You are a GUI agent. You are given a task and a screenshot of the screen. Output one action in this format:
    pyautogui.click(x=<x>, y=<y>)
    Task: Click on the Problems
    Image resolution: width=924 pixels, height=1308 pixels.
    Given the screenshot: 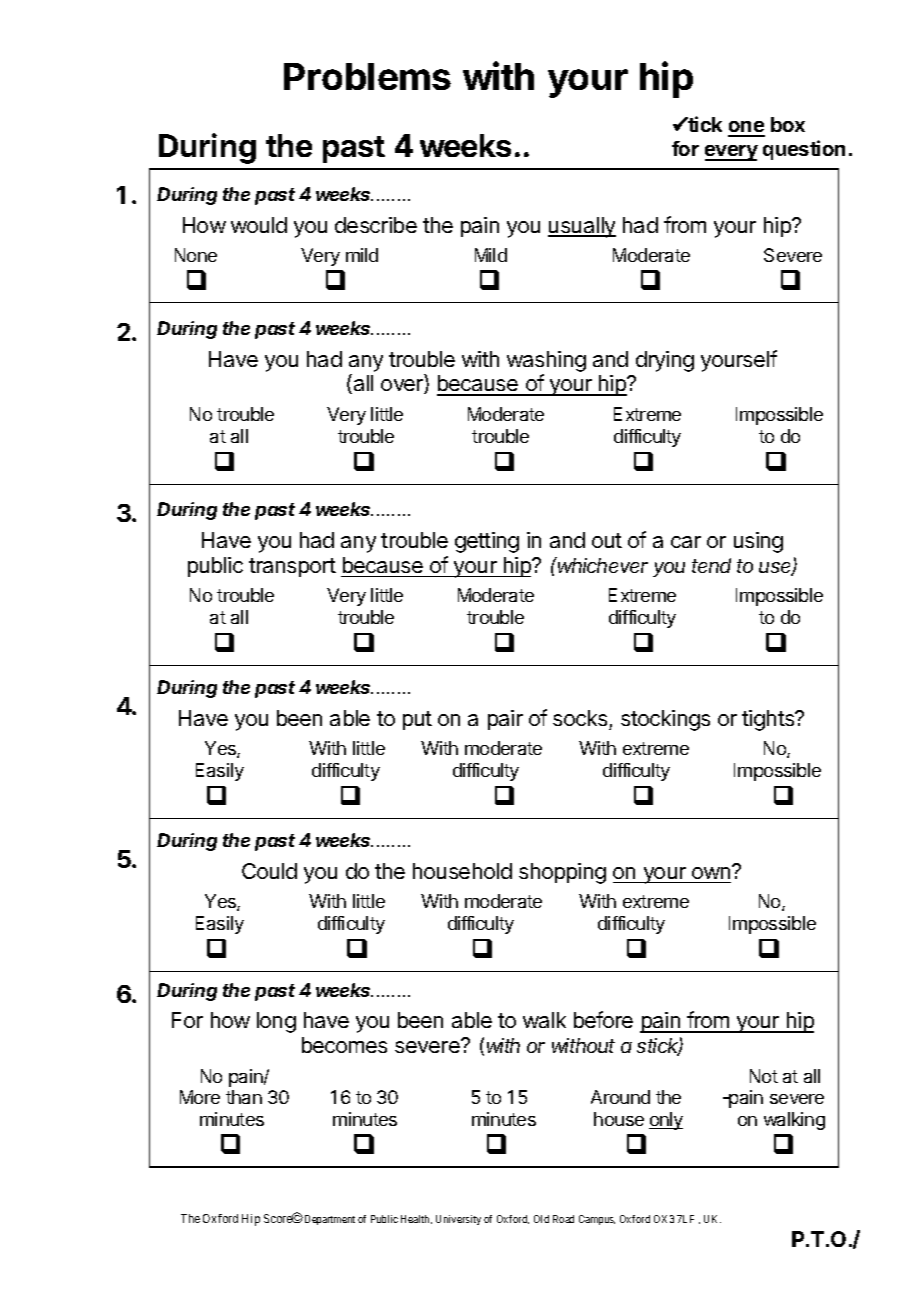 What is the action you would take?
    pyautogui.click(x=367, y=76)
